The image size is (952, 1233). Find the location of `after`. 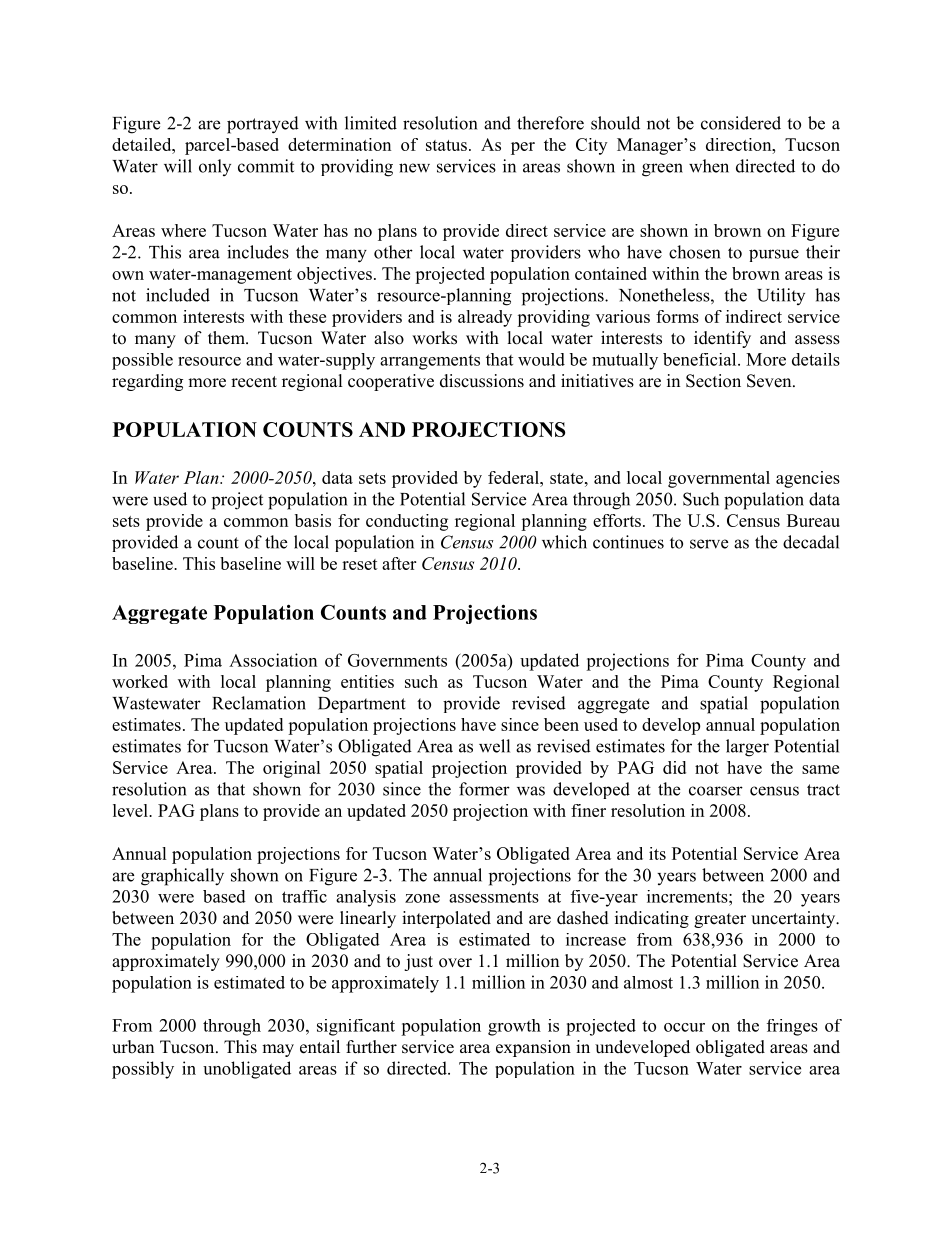

after is located at coordinates (399, 563).
